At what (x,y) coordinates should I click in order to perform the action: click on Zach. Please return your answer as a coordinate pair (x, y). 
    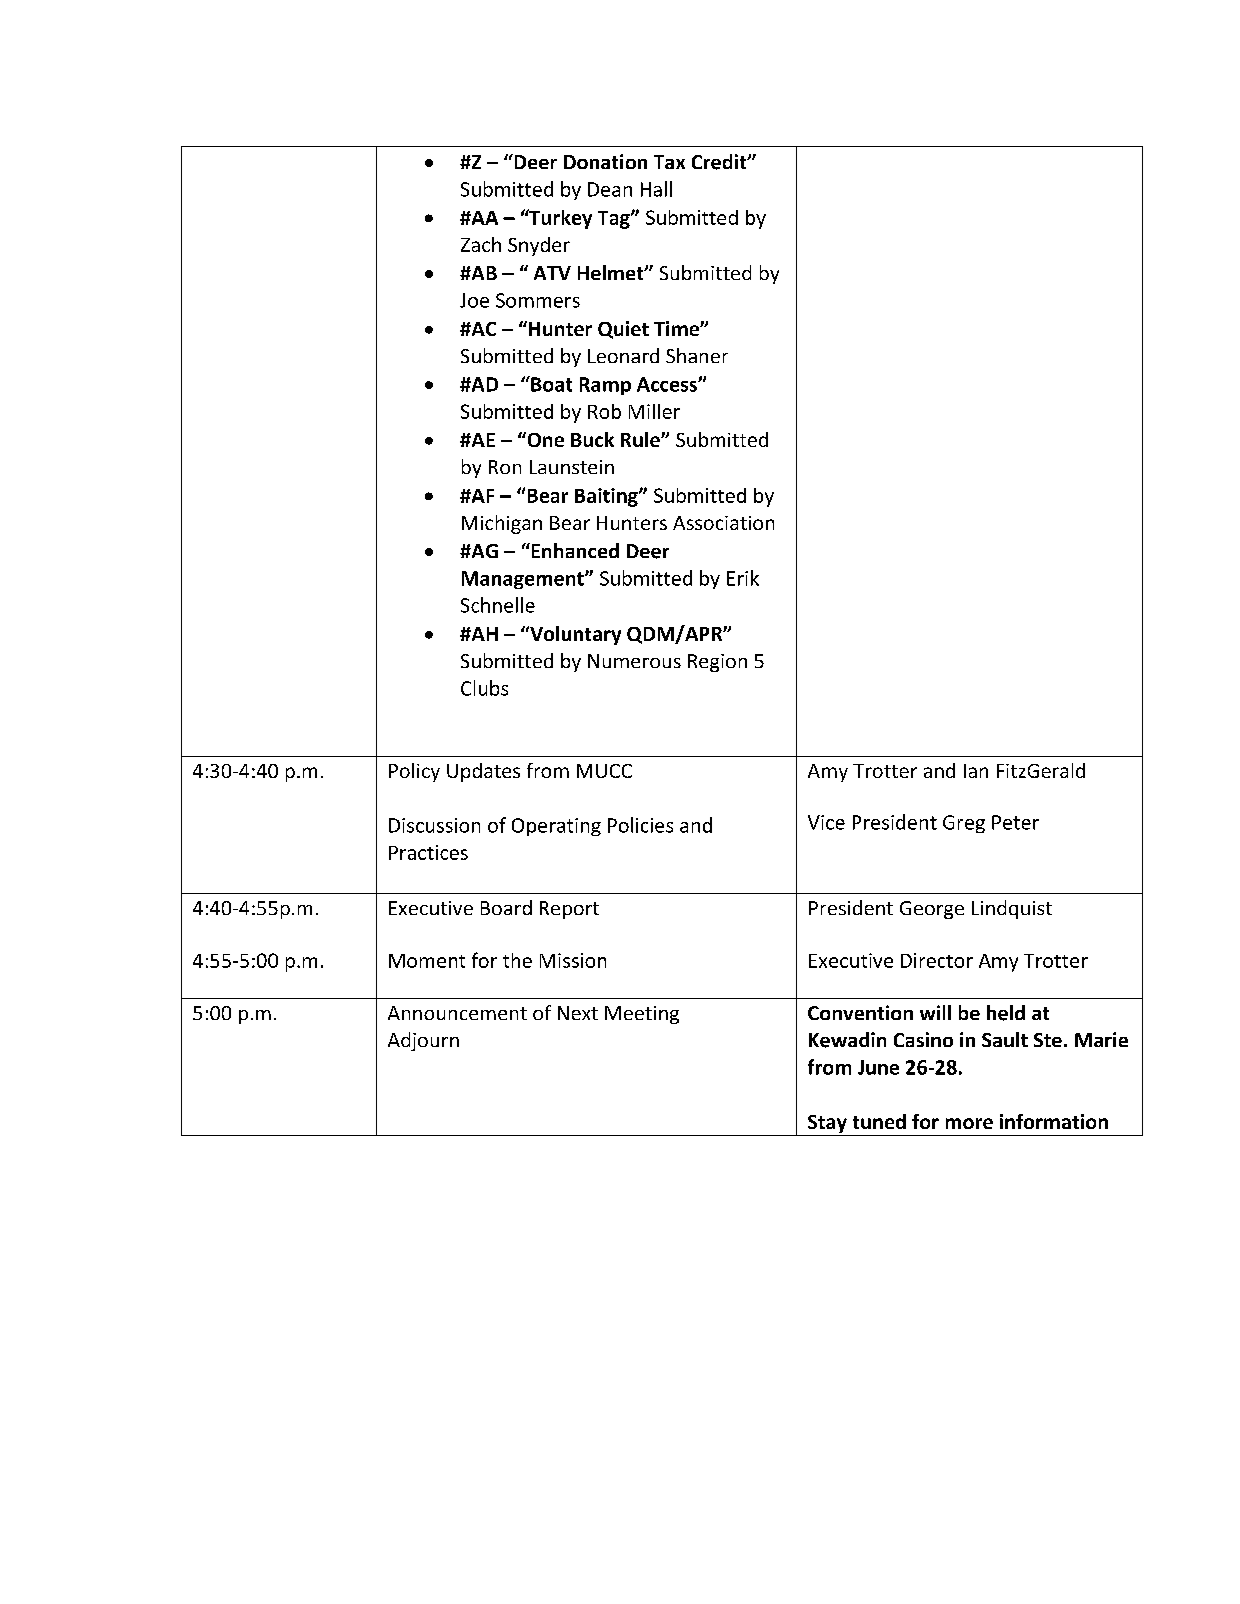
    Looking at the image, I should click on (481, 244).
